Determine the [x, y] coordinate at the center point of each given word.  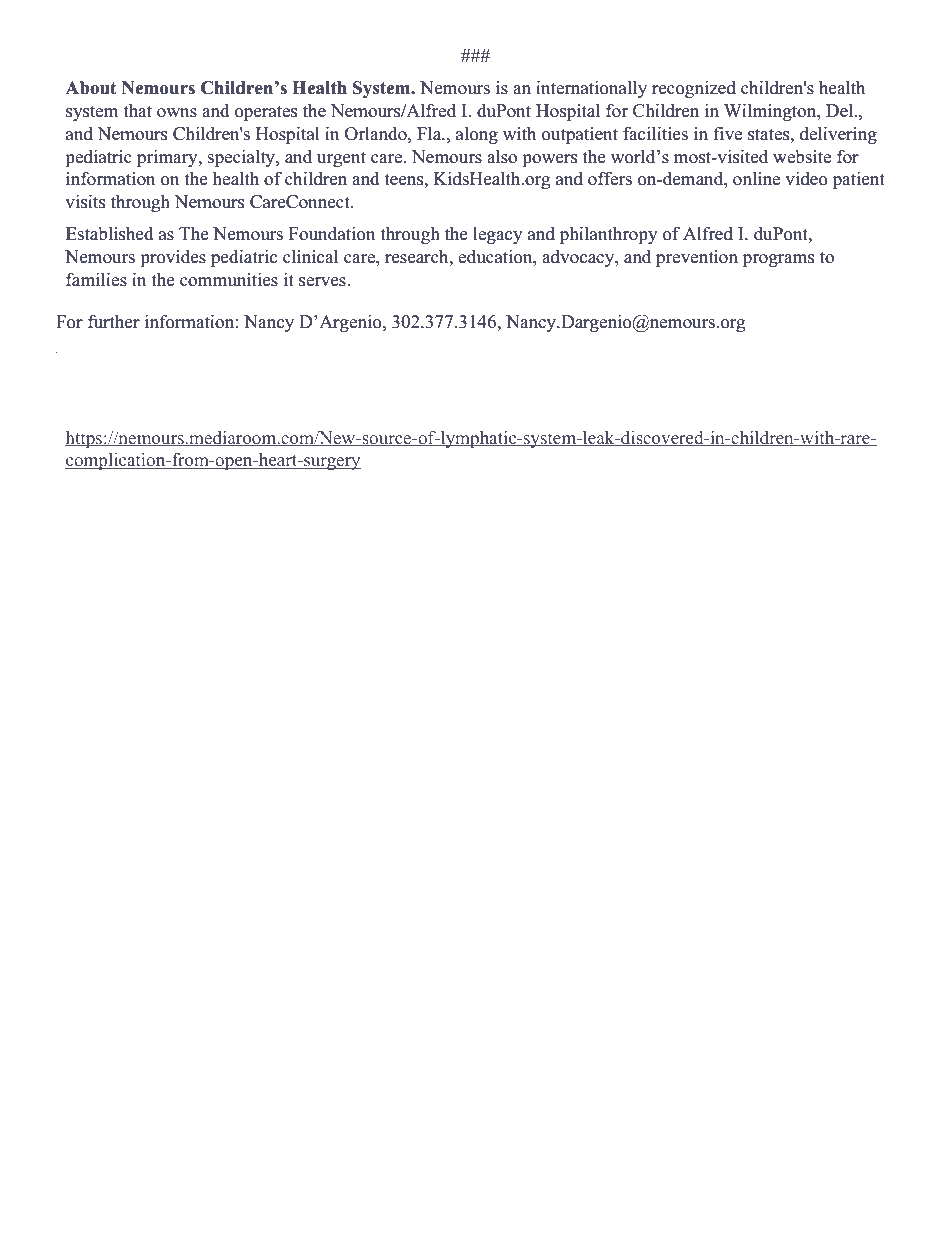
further [114, 321]
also [502, 156]
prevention [697, 258]
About [91, 88]
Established [110, 234]
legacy [498, 235]
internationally [591, 89]
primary [168, 158]
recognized [694, 89]
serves [323, 282]
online [756, 179]
